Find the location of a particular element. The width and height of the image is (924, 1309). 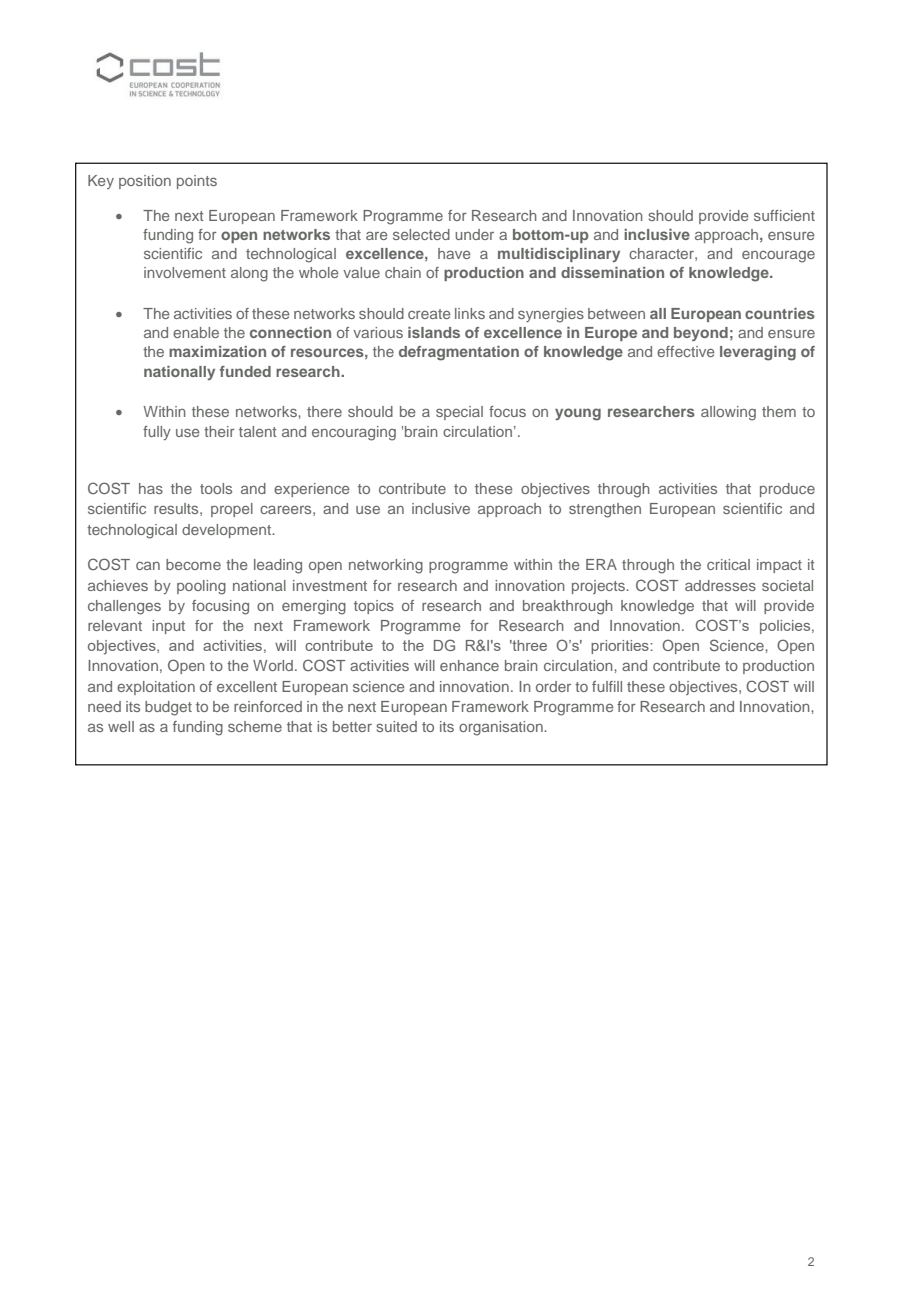

budget is located at coordinates (168, 708).
